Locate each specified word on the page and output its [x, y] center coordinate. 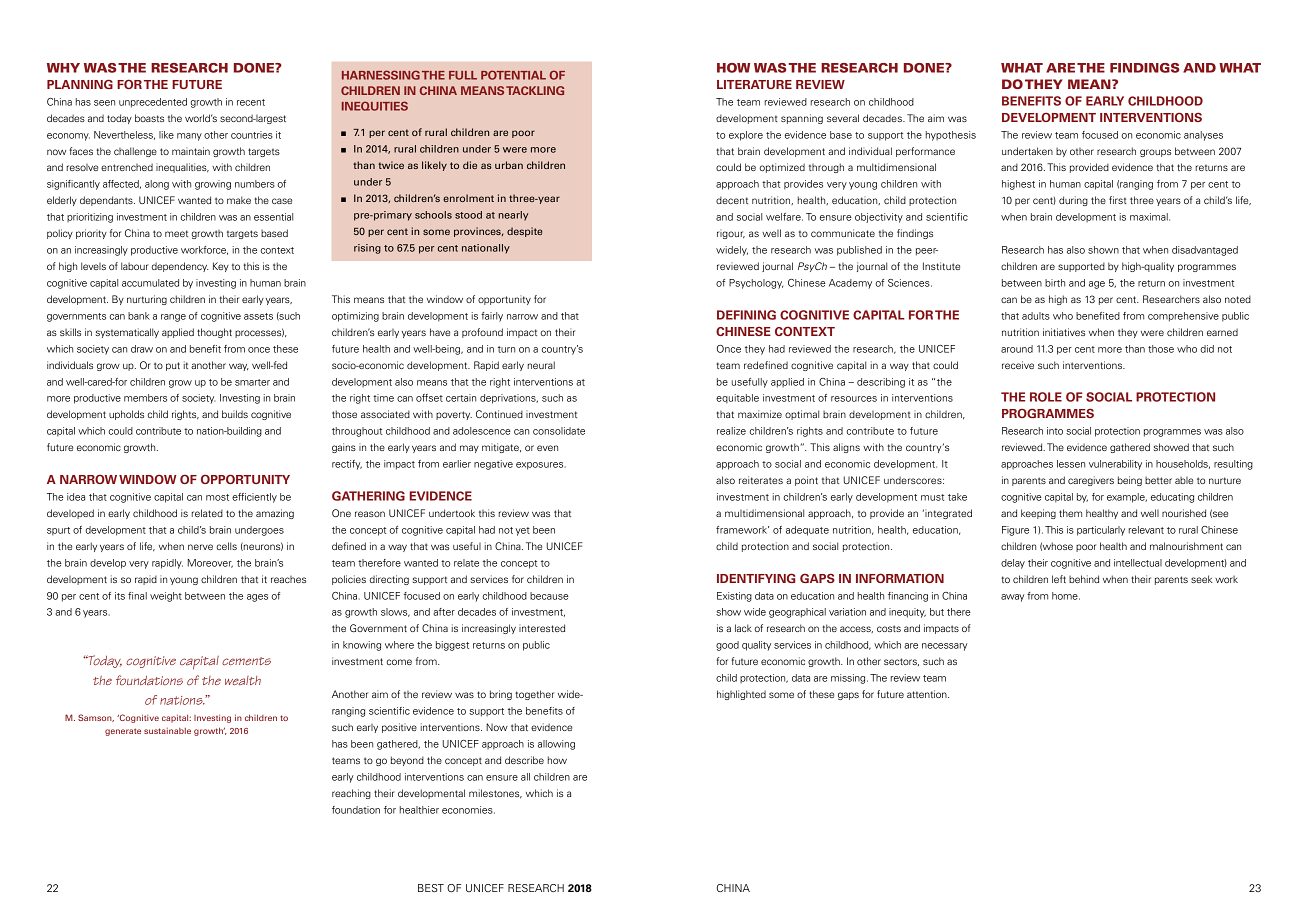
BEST [431, 888]
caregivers [1091, 481]
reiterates [761, 480]
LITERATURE [754, 84]
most [217, 497]
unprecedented [153, 103]
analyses [1203, 136]
